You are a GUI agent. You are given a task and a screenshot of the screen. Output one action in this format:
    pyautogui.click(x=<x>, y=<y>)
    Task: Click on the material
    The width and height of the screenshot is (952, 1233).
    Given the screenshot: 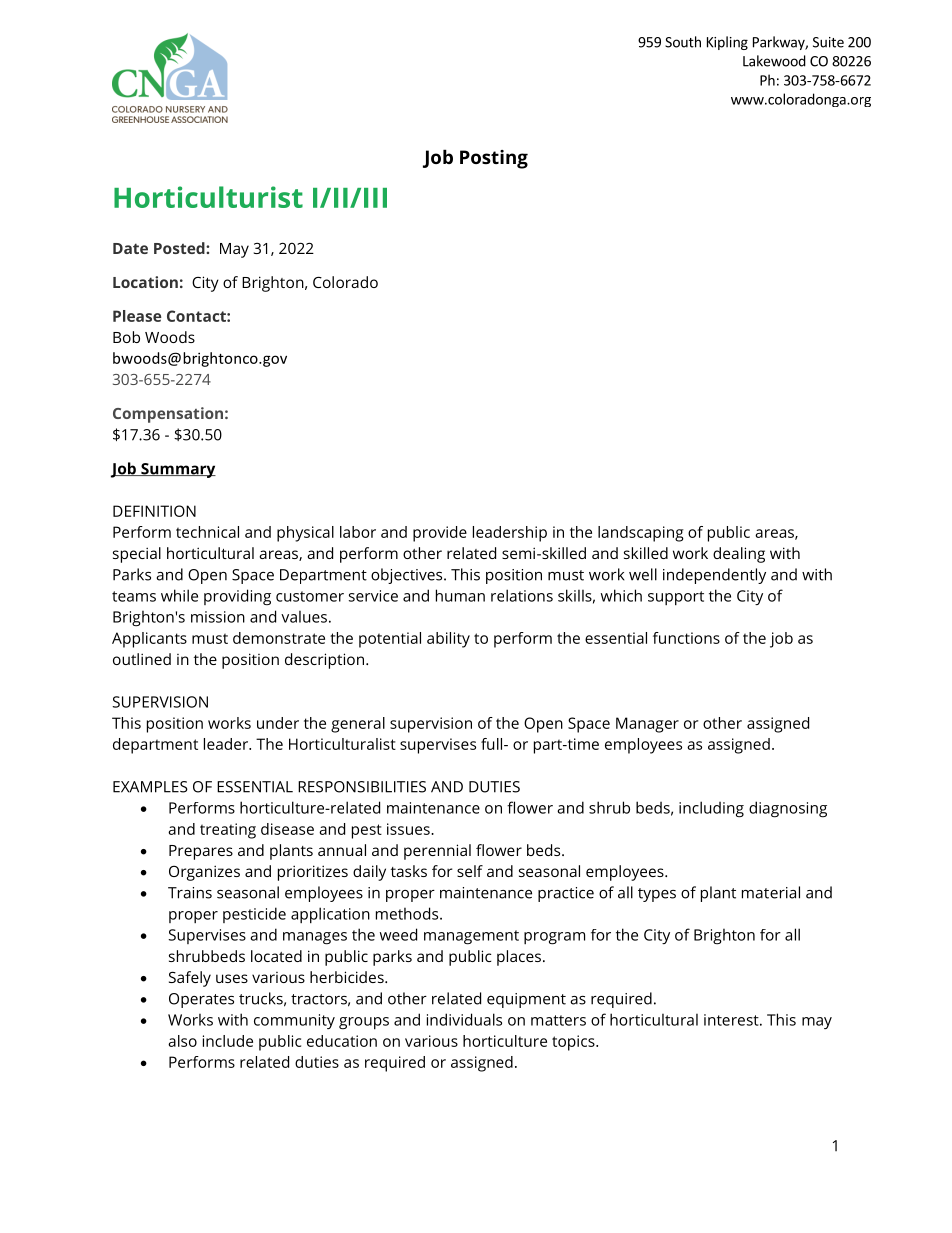 What is the action you would take?
    pyautogui.click(x=771, y=892)
